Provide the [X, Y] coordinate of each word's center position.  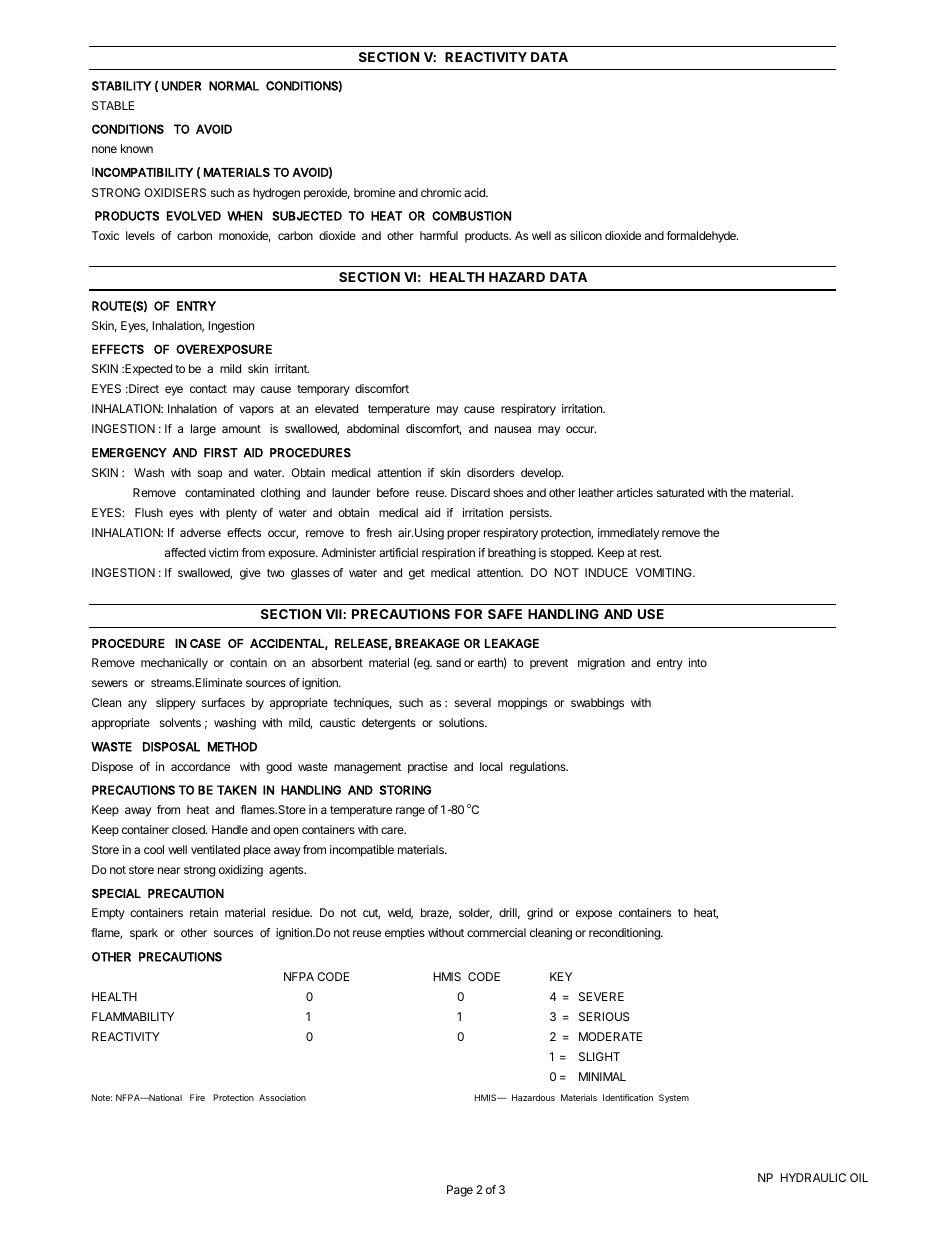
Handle [230, 829]
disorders [490, 472]
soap [210, 475]
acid [476, 192]
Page [460, 1191]
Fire [197, 1097]
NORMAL [234, 86]
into [698, 662]
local [491, 766]
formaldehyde [702, 237]
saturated [680, 492]
